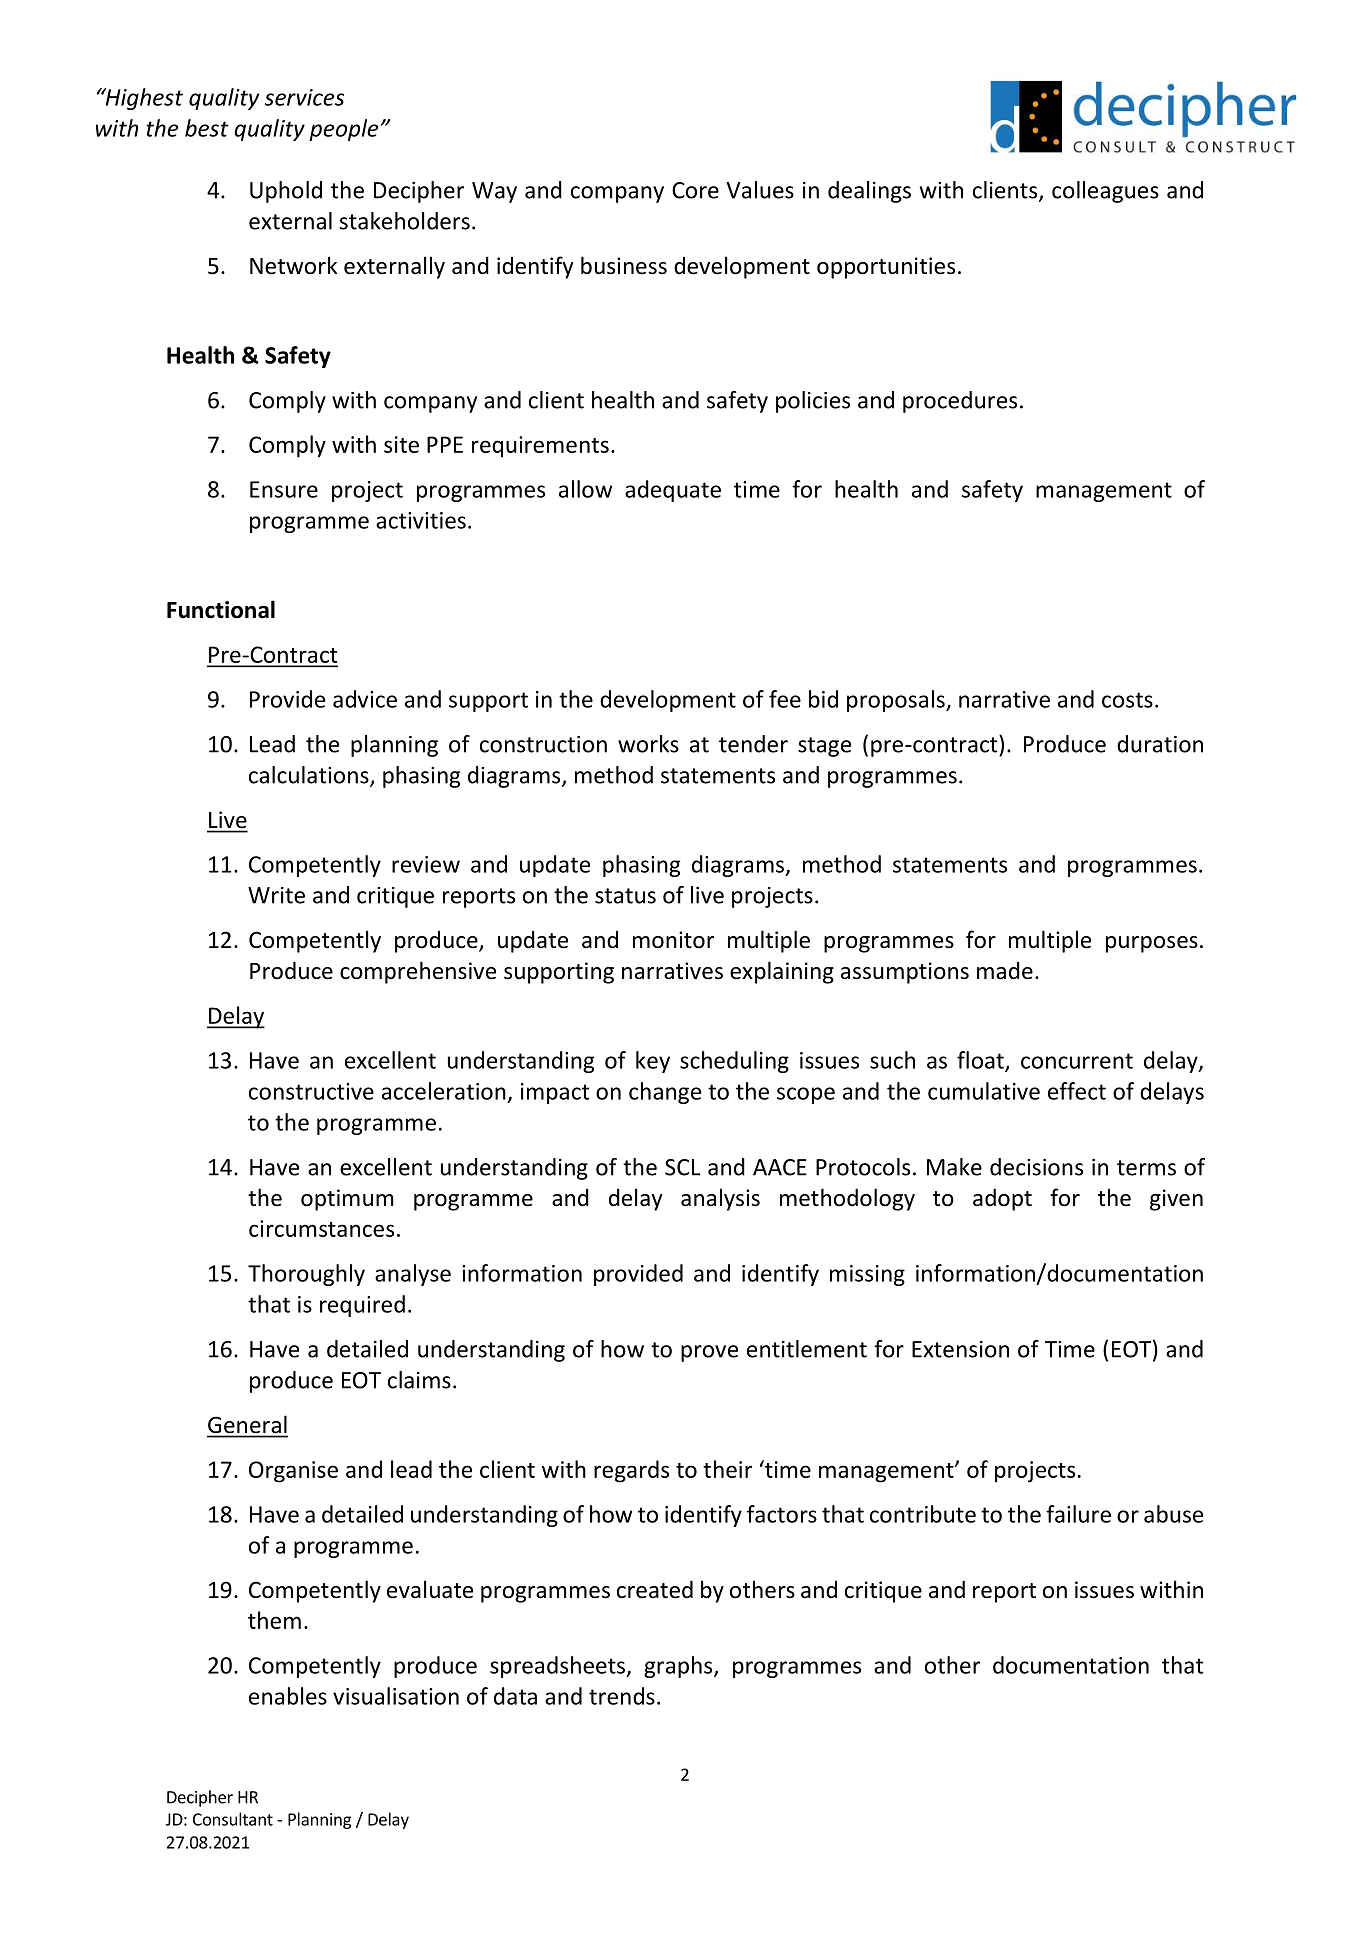 The height and width of the screenshot is (1938, 1370). Describe the element at coordinates (673, 940) in the screenshot. I see `monitor` at that location.
